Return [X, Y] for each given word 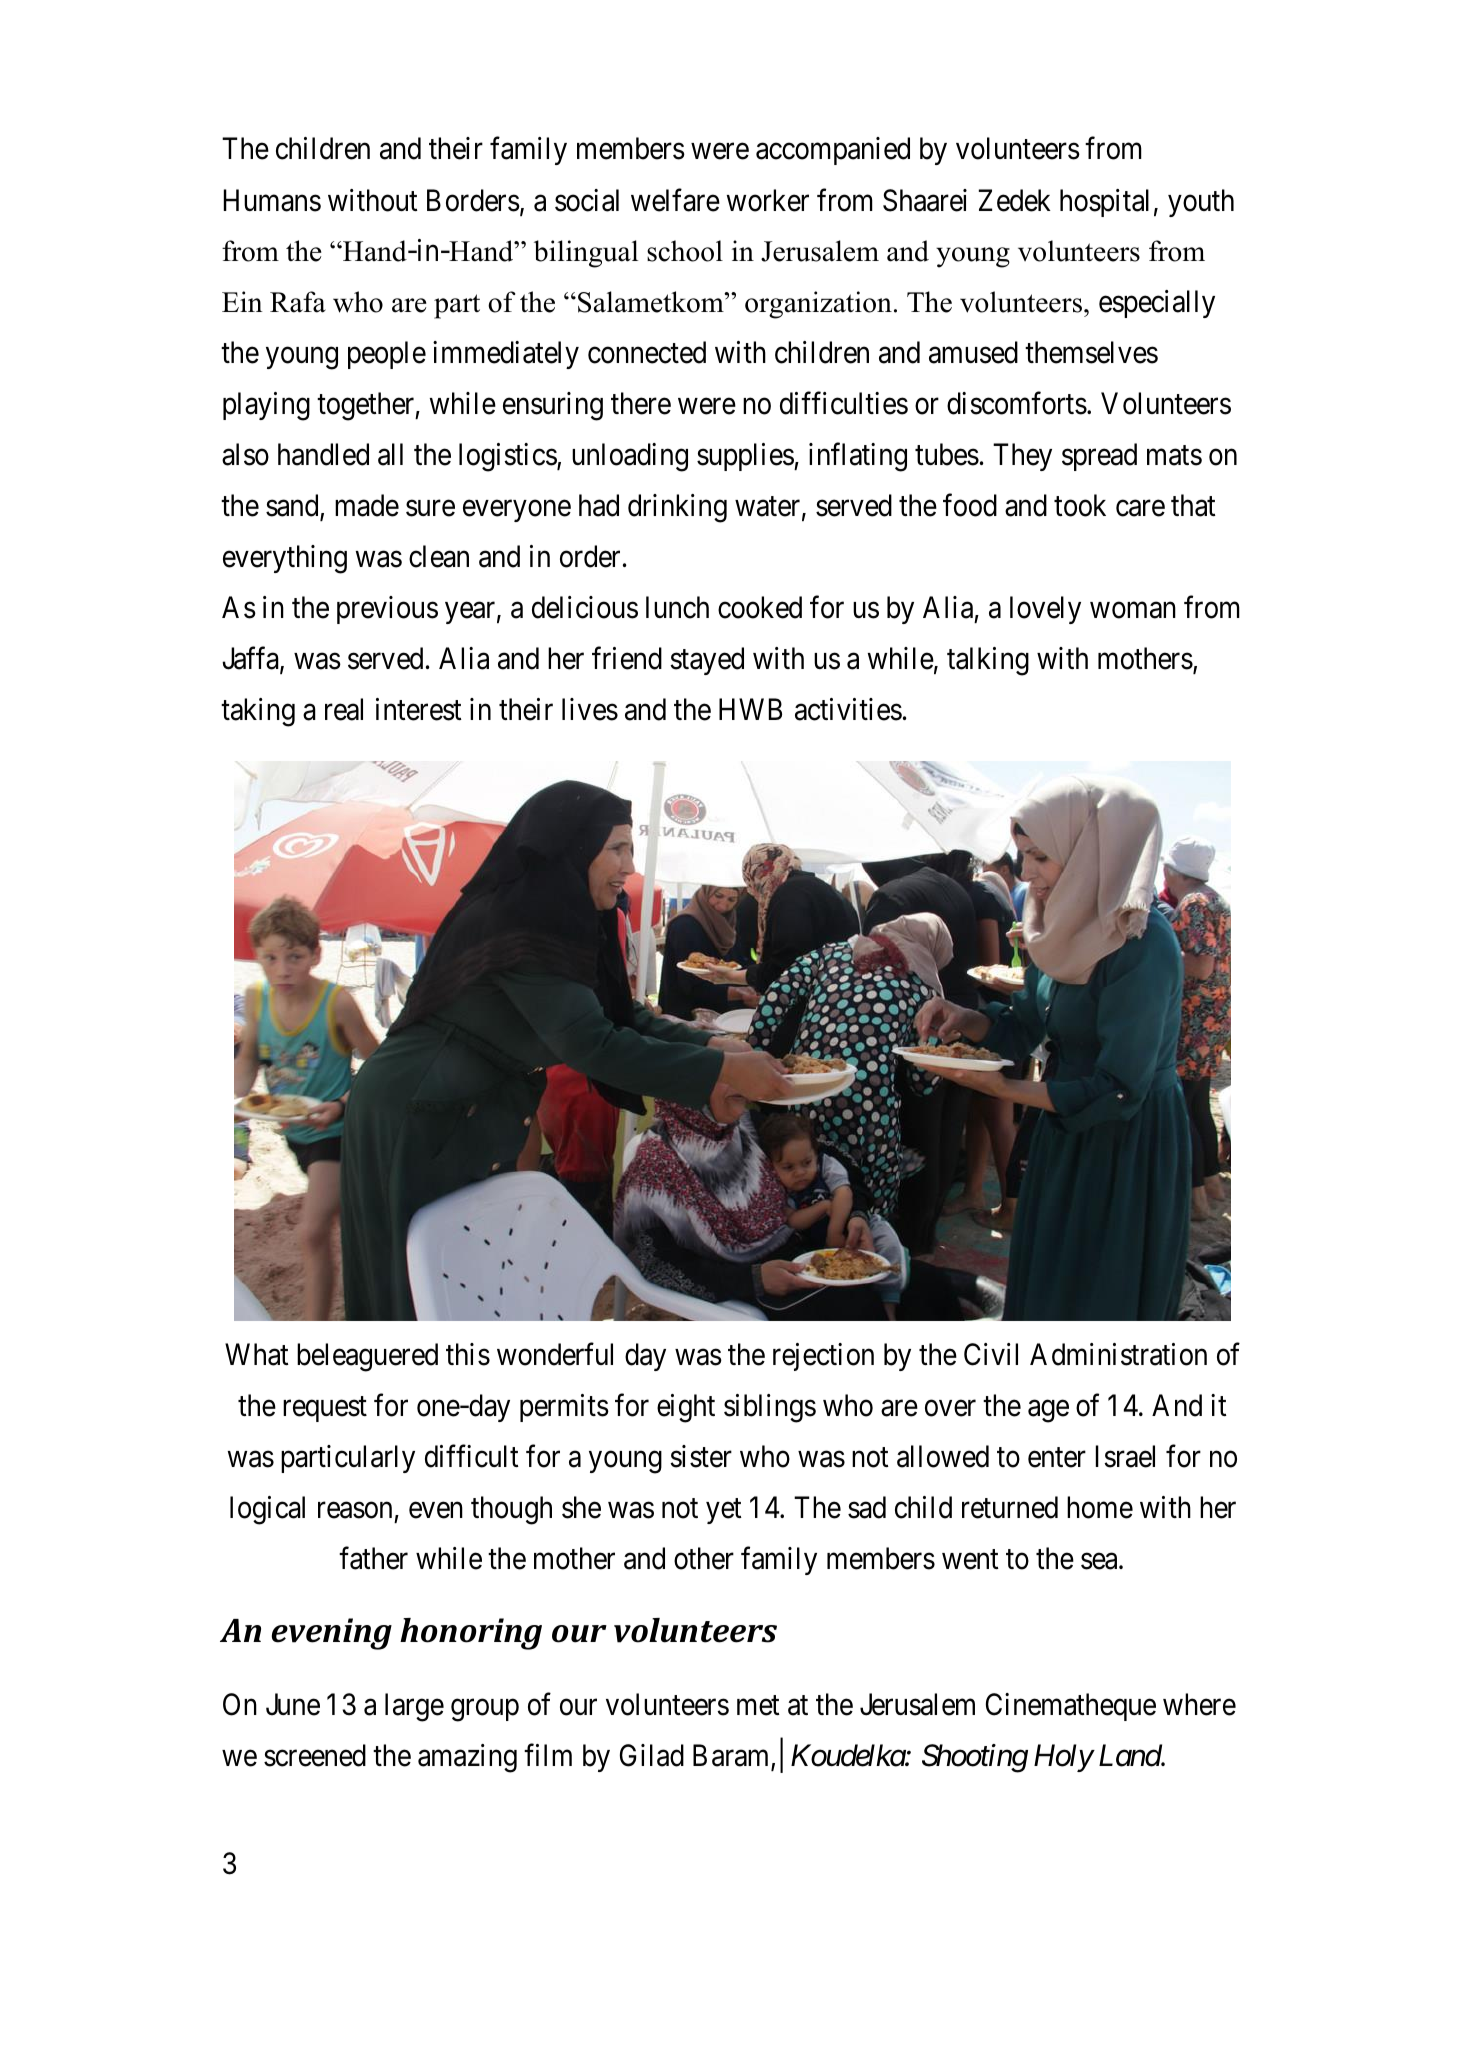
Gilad [652, 1755]
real [344, 709]
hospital [1104, 203]
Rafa [298, 302]
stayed [707, 661]
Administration [1118, 1354]
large [414, 1707]
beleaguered [367, 1357]
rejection [823, 1357]
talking [988, 661]
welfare [675, 200]
